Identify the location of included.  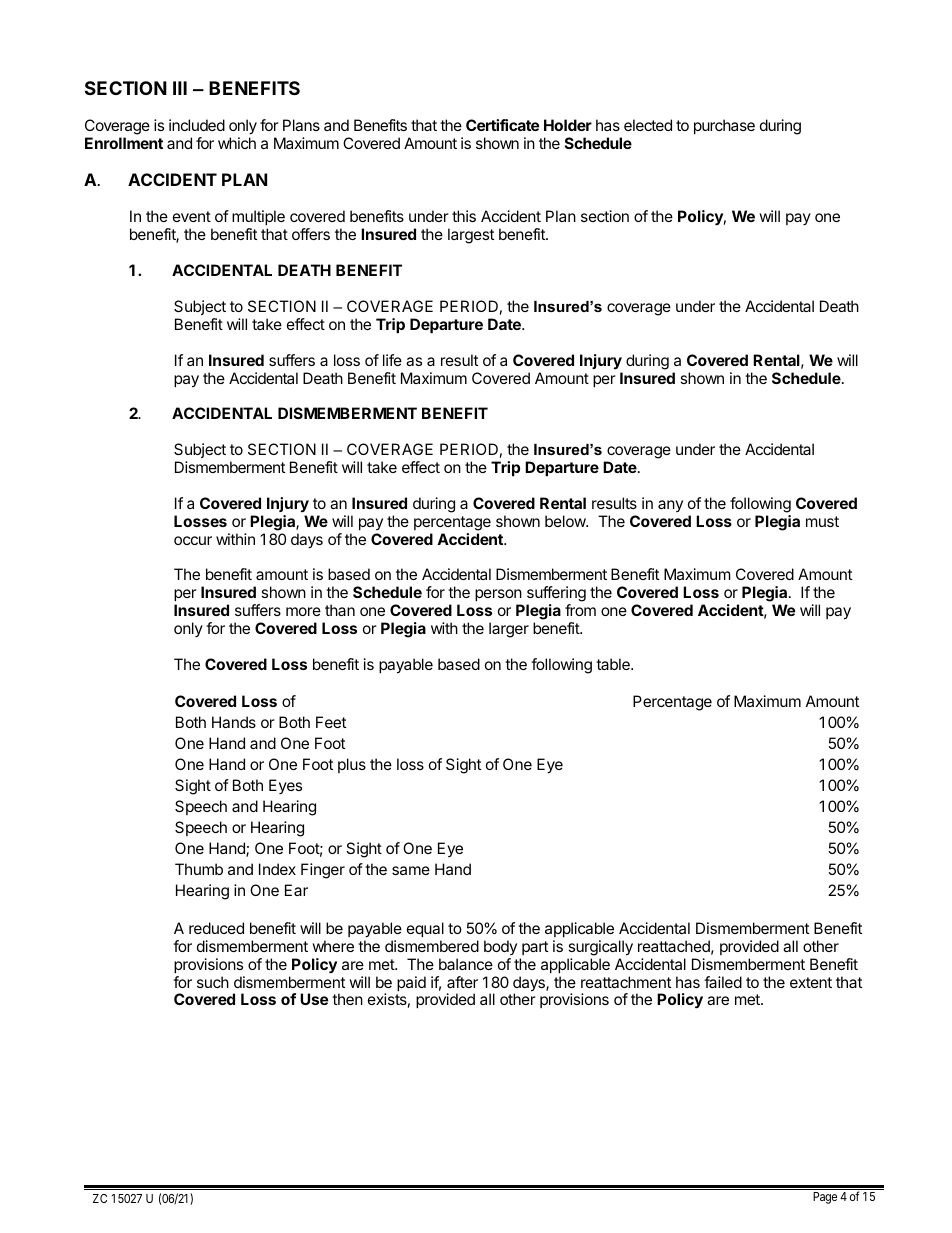
(197, 125).
